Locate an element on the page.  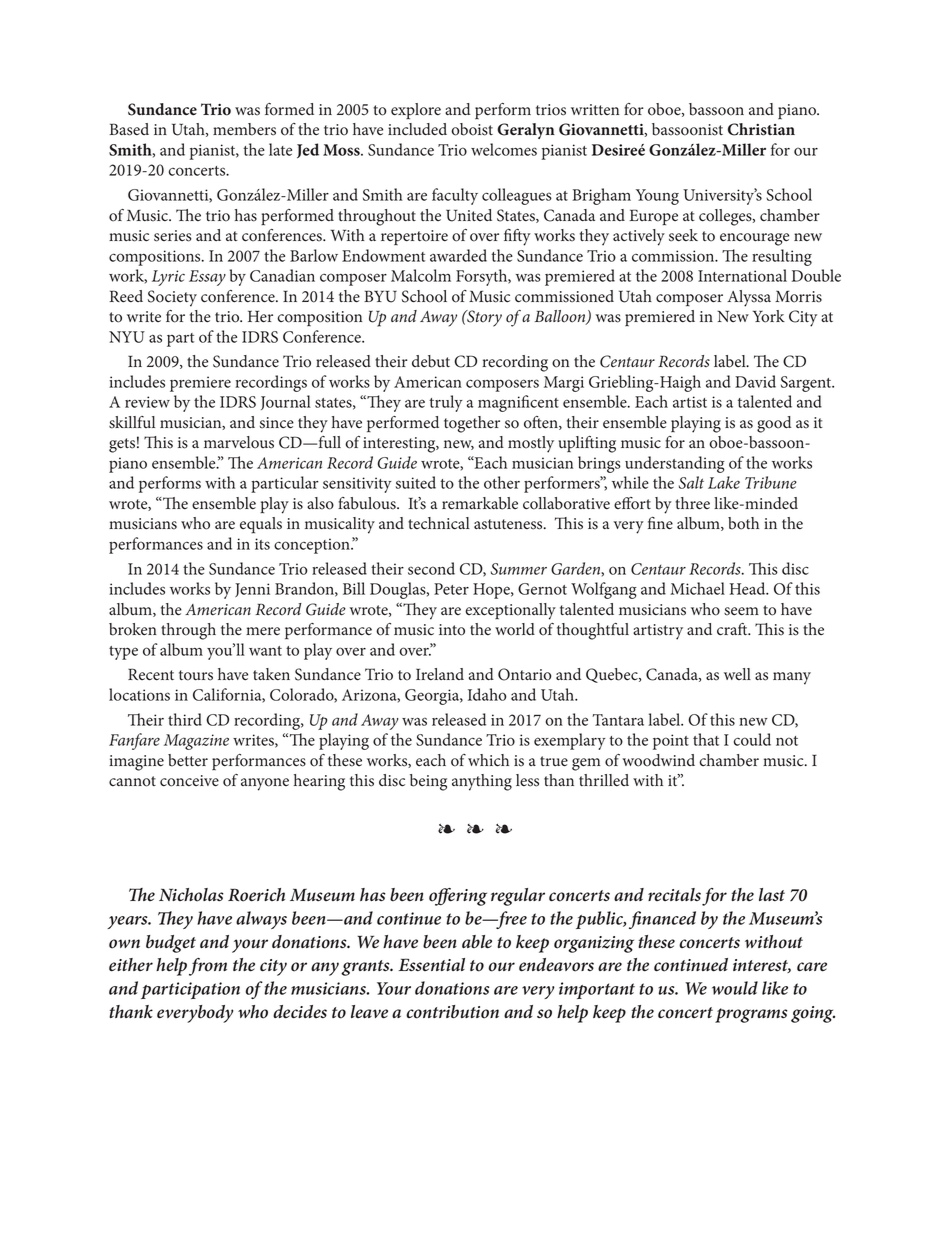
members is located at coordinates (244, 129).
